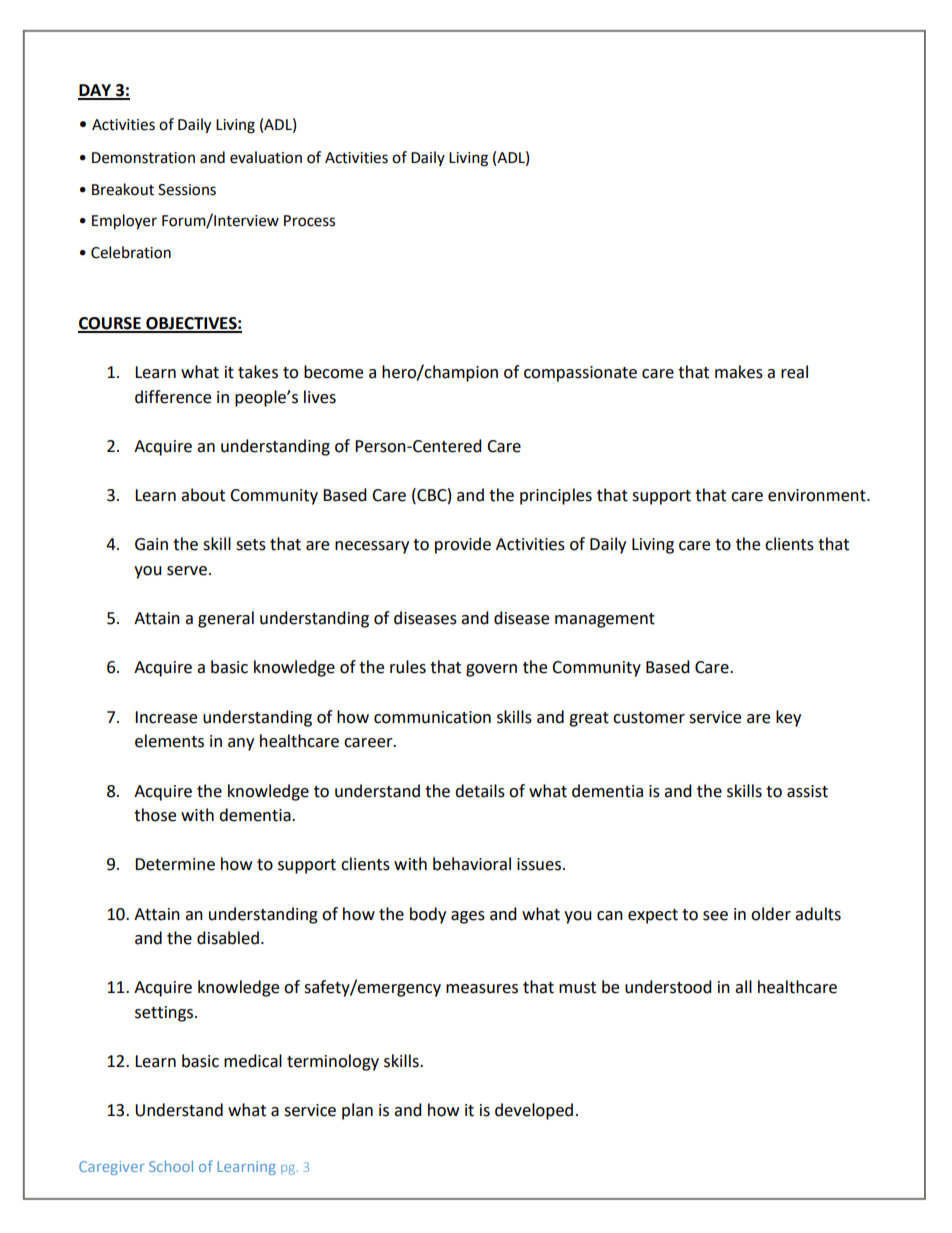 Image resolution: width=952 pixels, height=1233 pixels. What do you see at coordinates (266, 157) in the image?
I see `evaluation` at bounding box center [266, 157].
